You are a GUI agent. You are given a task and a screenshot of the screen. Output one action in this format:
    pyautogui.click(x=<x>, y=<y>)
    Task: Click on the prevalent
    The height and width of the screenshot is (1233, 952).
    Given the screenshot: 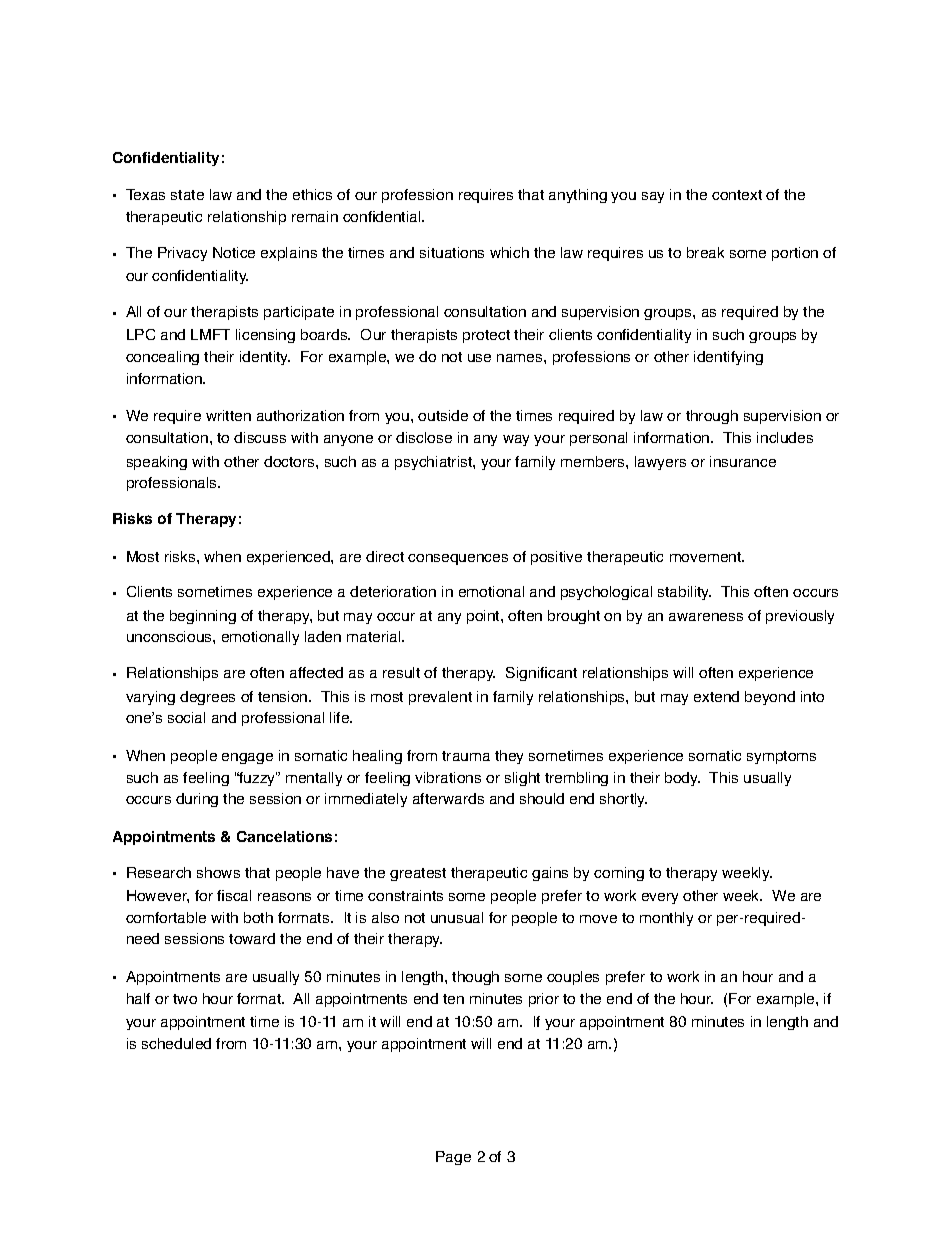 What is the action you would take?
    pyautogui.click(x=440, y=698)
